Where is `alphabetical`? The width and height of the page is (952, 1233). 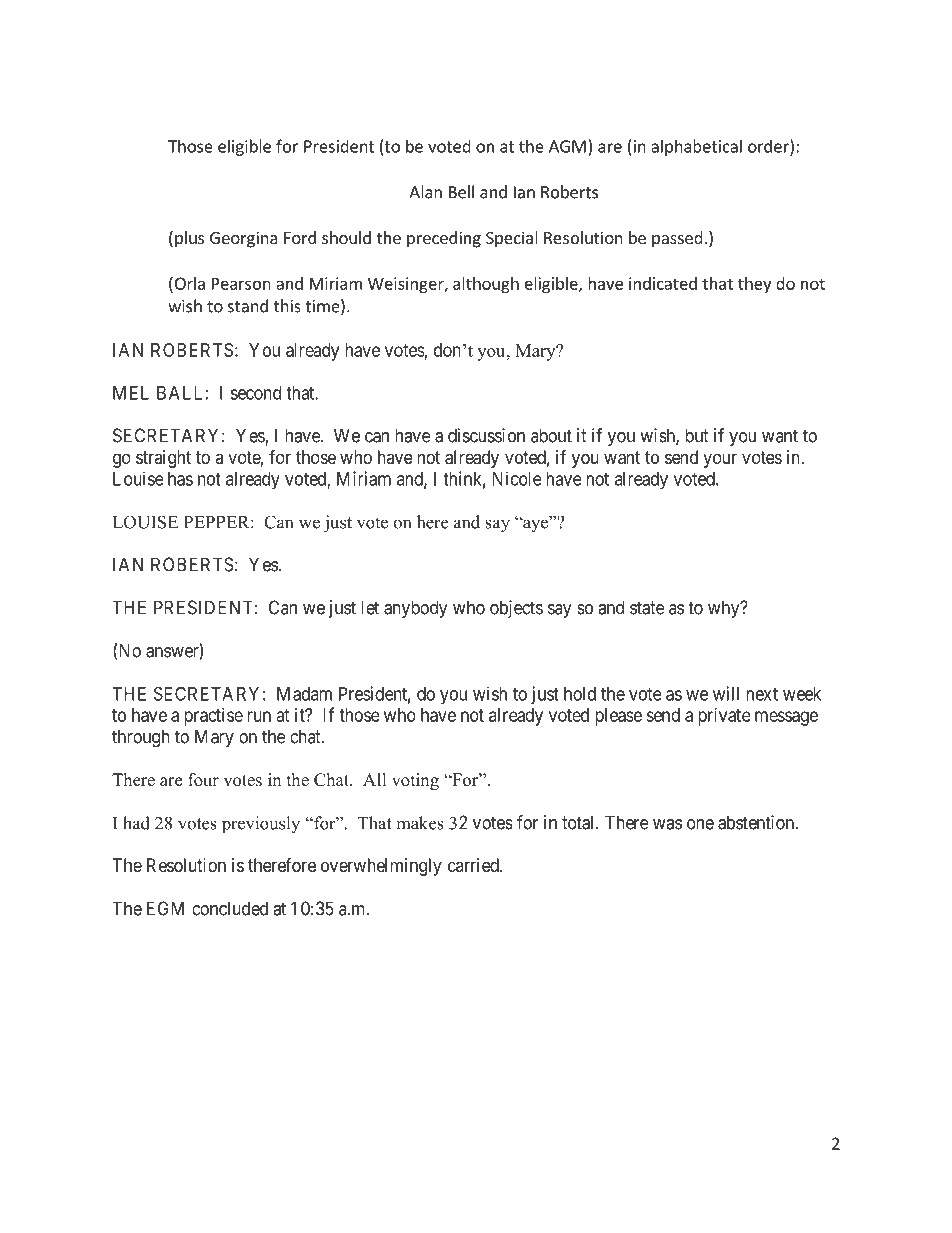 alphabetical is located at coordinates (696, 147).
